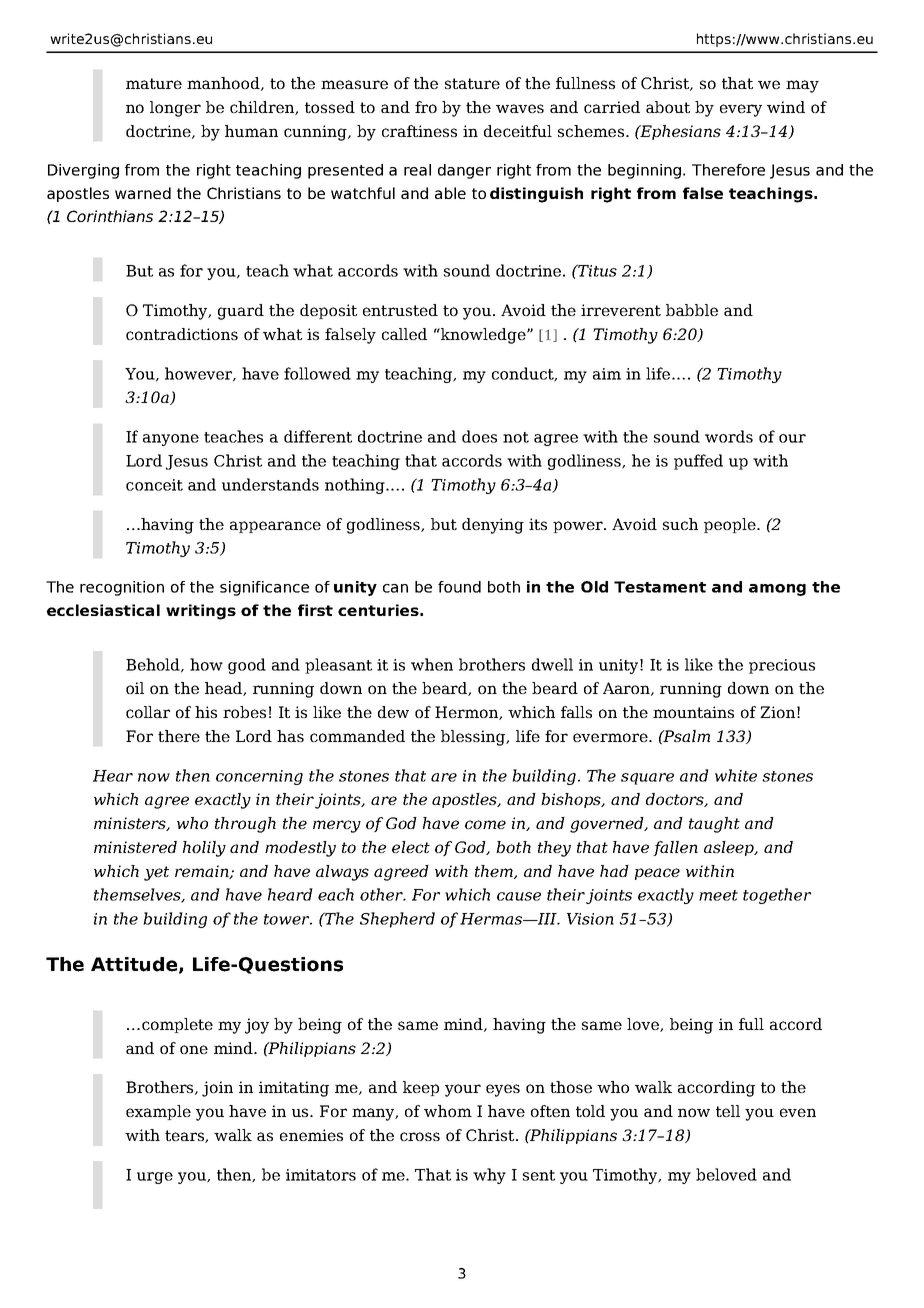  I want to click on craftiness, so click(419, 131).
